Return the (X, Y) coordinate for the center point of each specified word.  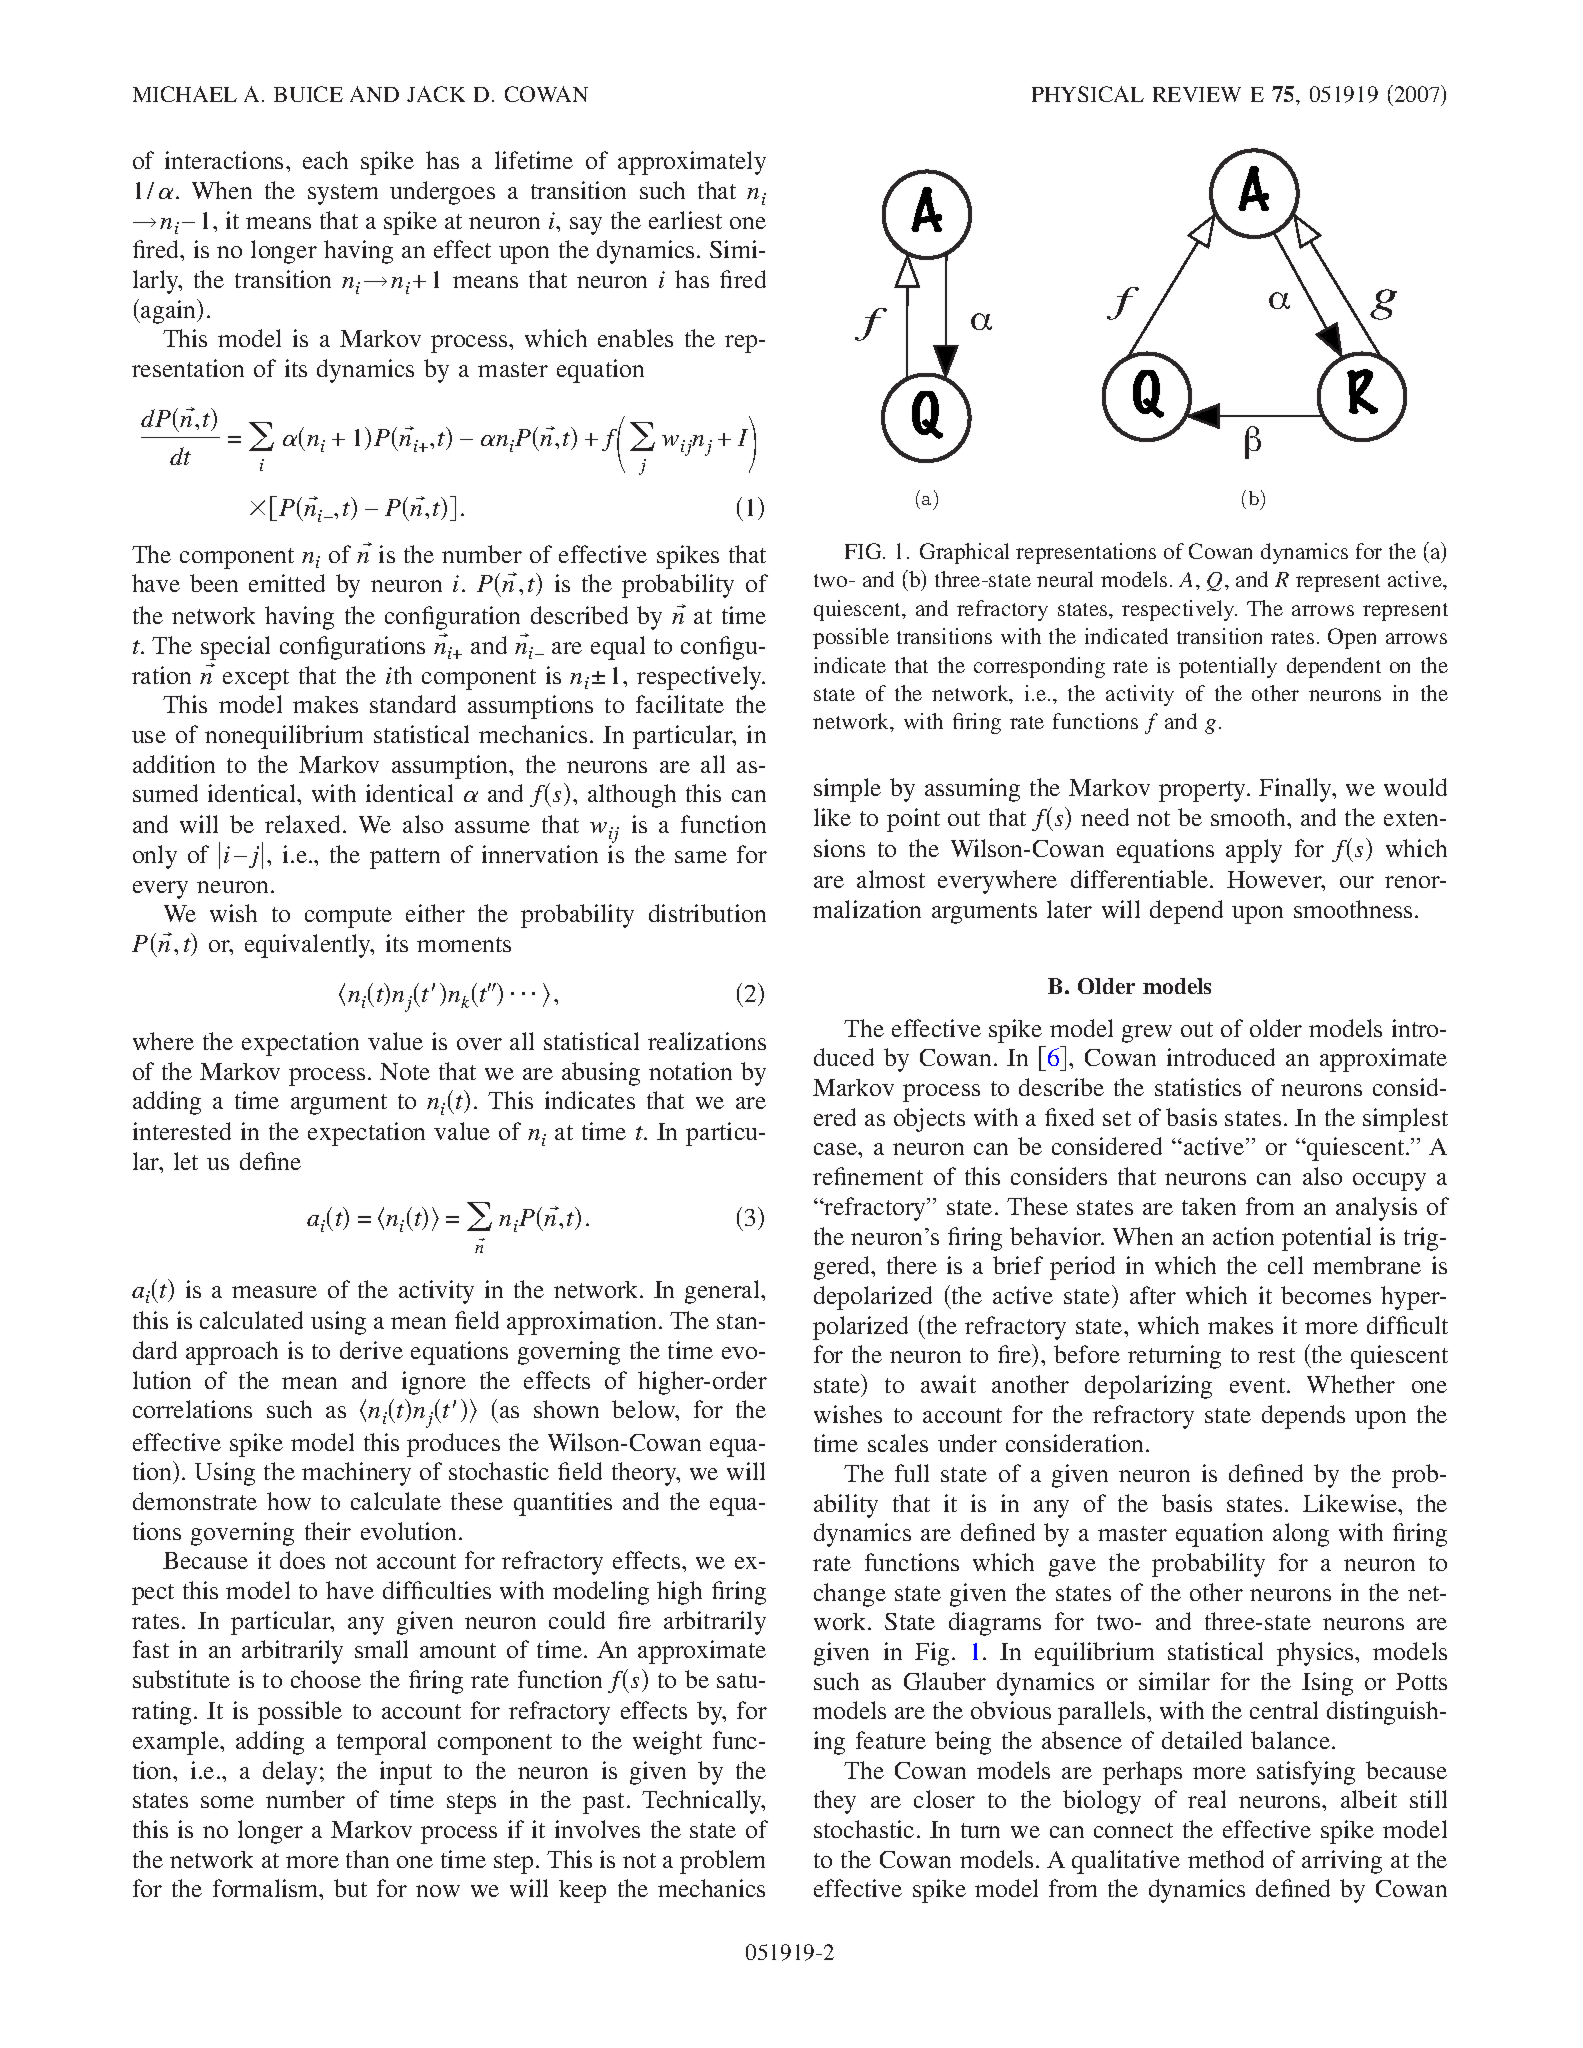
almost (891, 879)
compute (348, 917)
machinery (356, 1474)
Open (1352, 638)
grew (1147, 1034)
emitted (287, 583)
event (1259, 1385)
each (325, 160)
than (367, 1859)
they (835, 1802)
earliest (685, 220)
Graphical (964, 553)
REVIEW (1197, 94)
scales (898, 1443)
